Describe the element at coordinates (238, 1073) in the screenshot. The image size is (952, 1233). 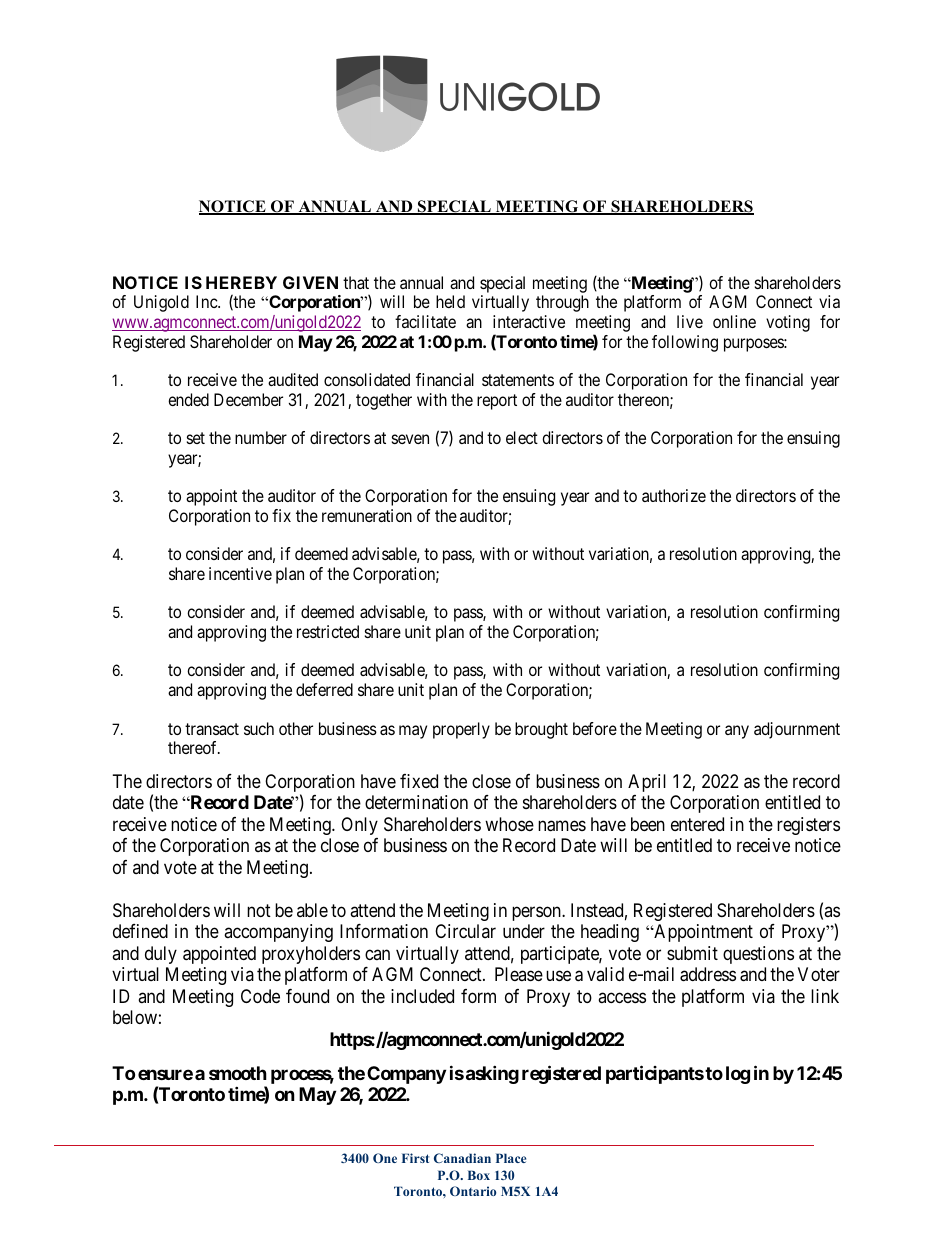
I see `smooth` at that location.
